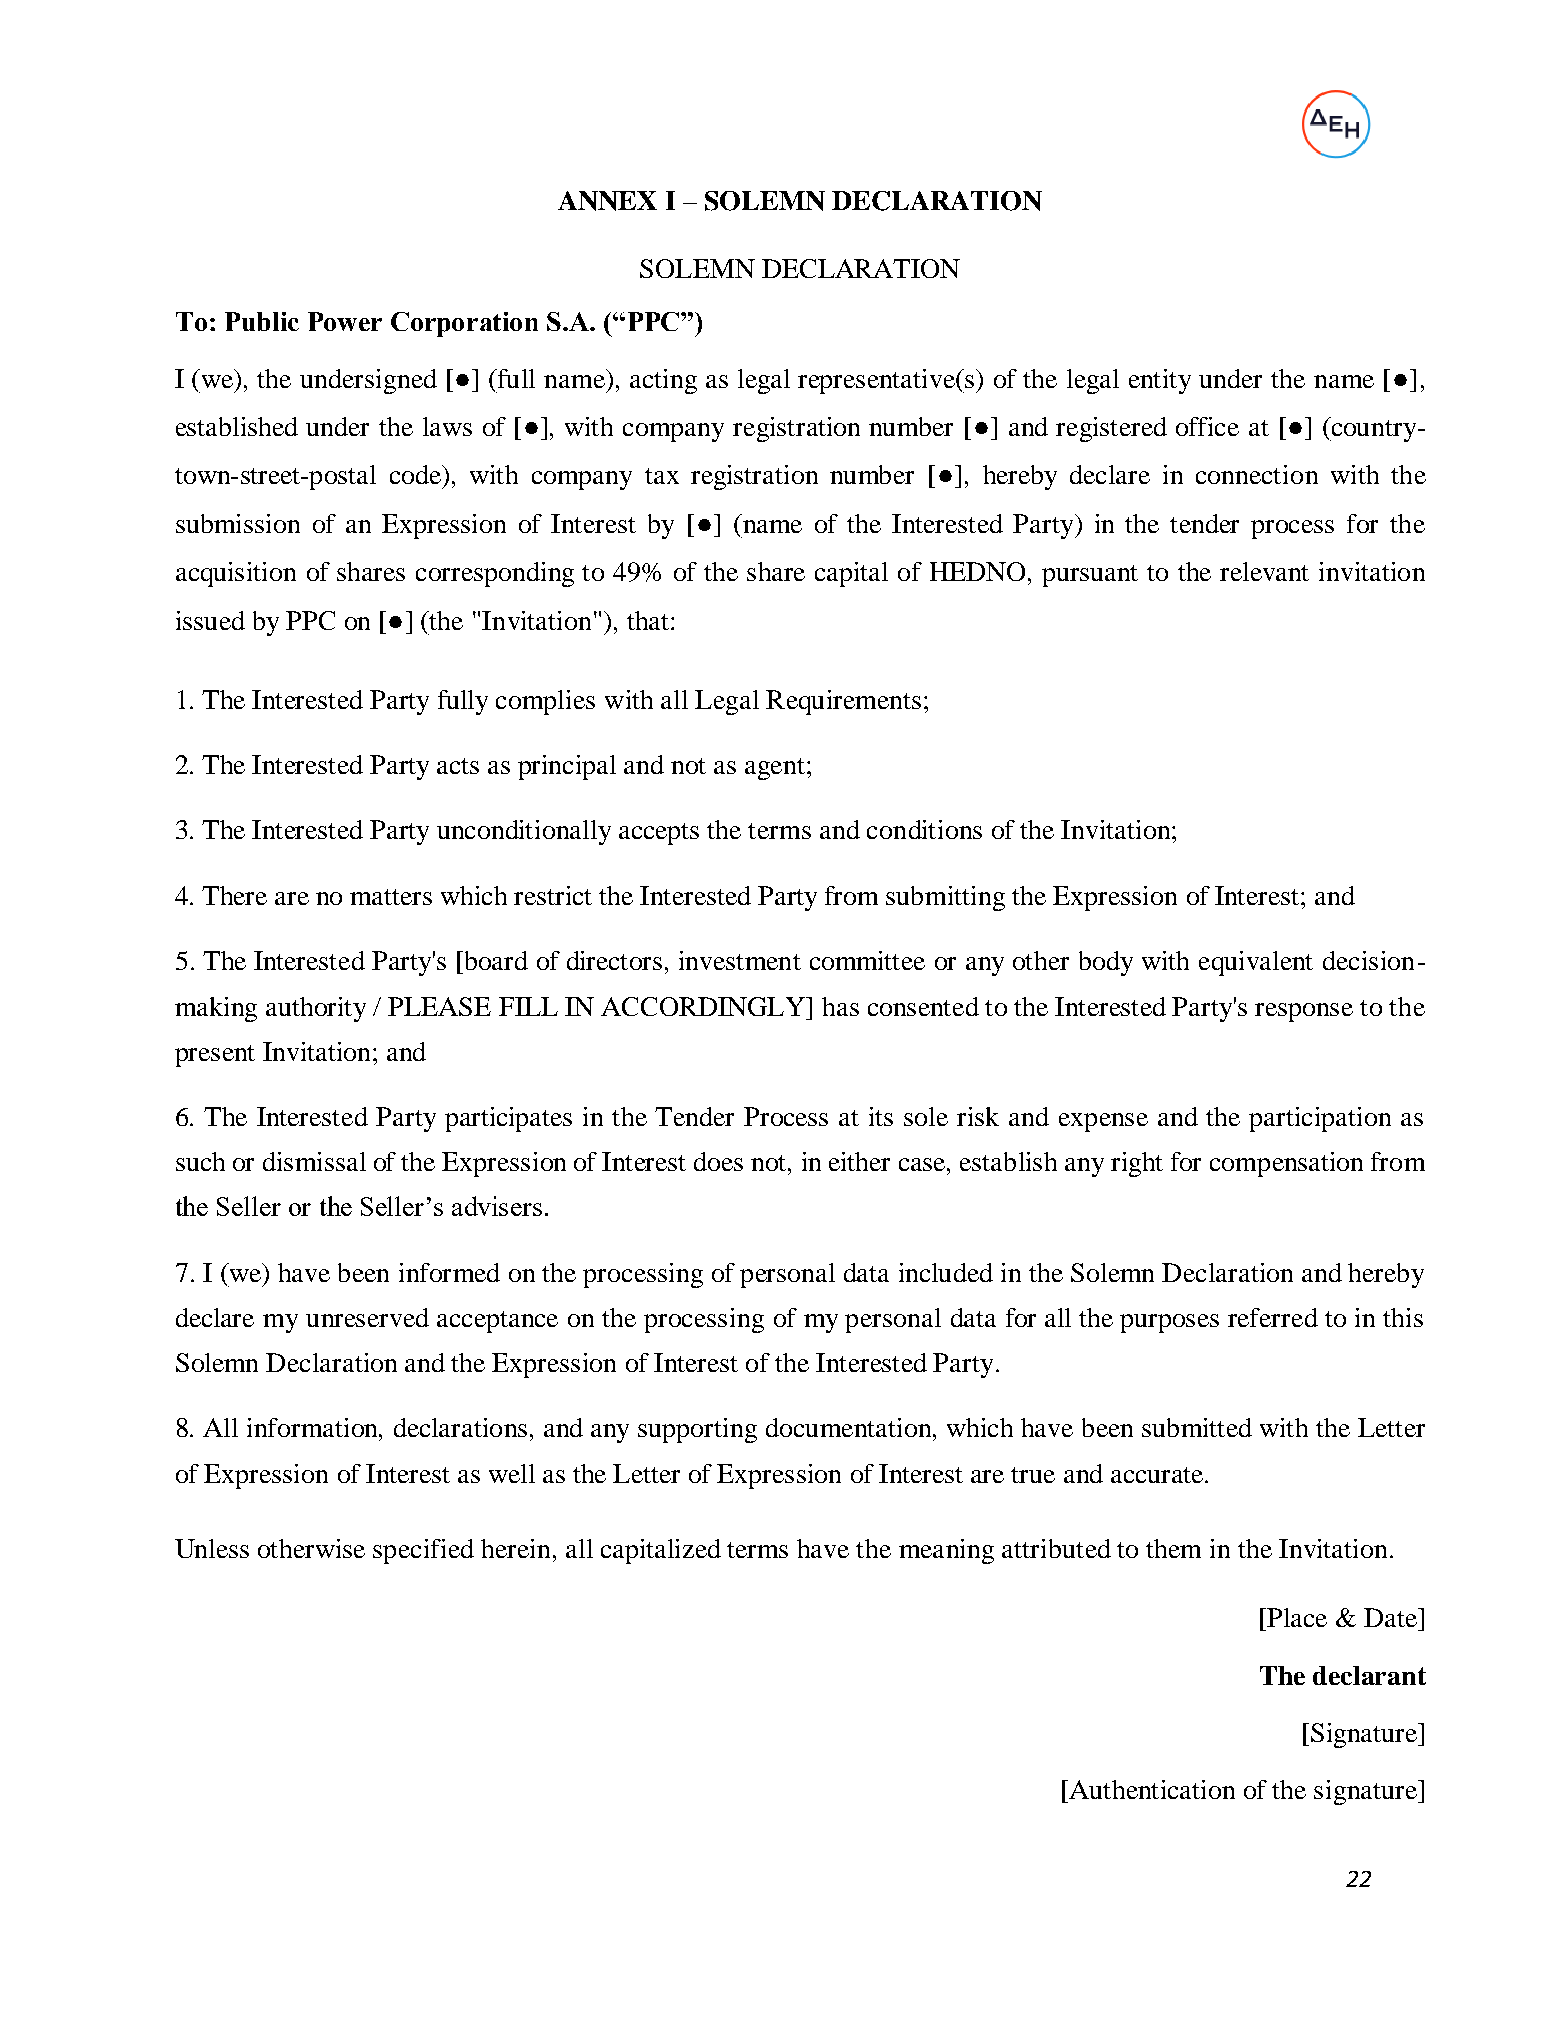 The width and height of the image is (1558, 2017). Describe the element at coordinates (1264, 571) in the image. I see `relevant` at that location.
